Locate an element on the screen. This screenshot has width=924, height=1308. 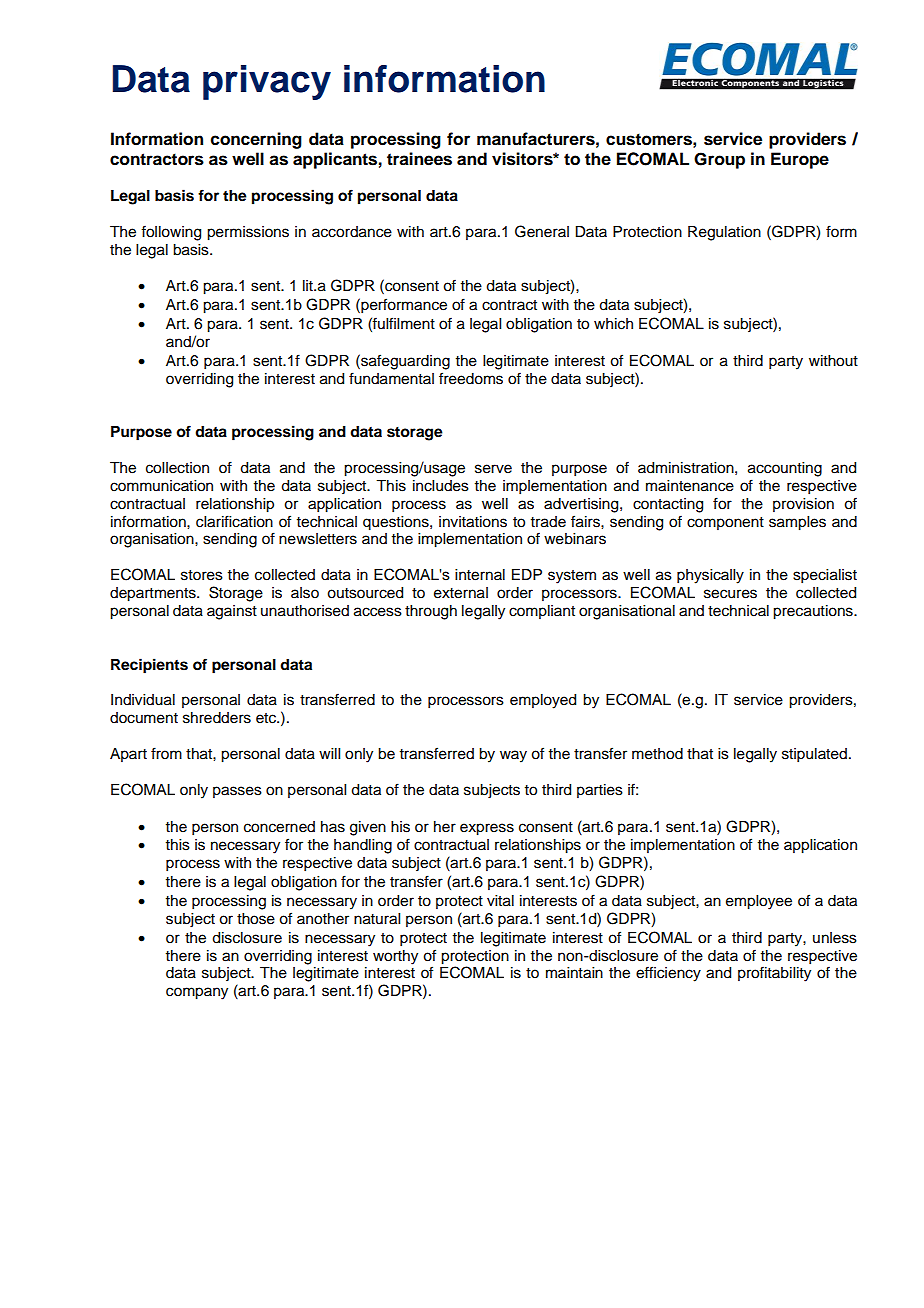
freedoms is located at coordinates (471, 378).
